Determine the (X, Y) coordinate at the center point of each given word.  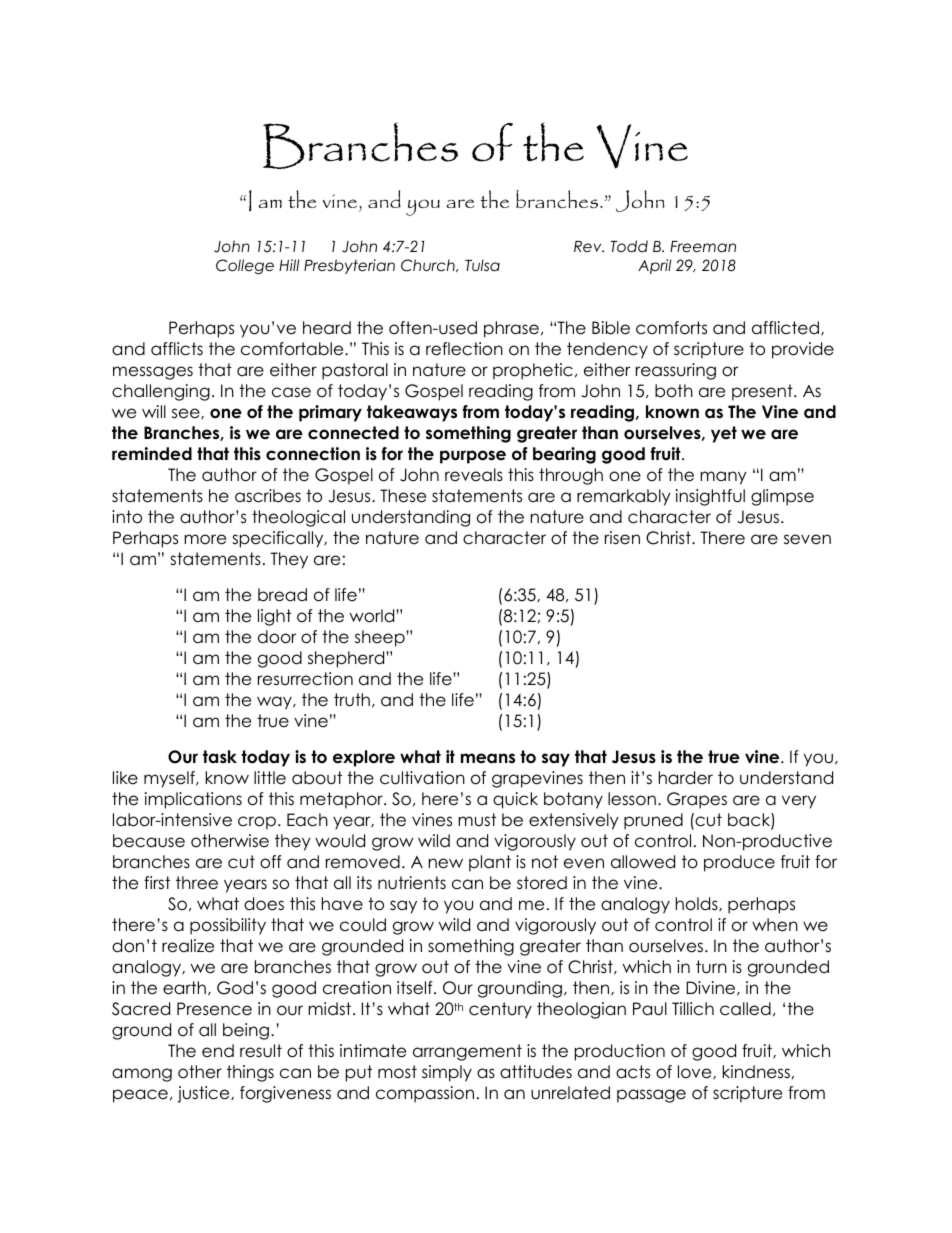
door (277, 637)
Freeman (703, 247)
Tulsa (482, 265)
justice (204, 1094)
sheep (381, 638)
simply (447, 1073)
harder (686, 778)
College (245, 267)
